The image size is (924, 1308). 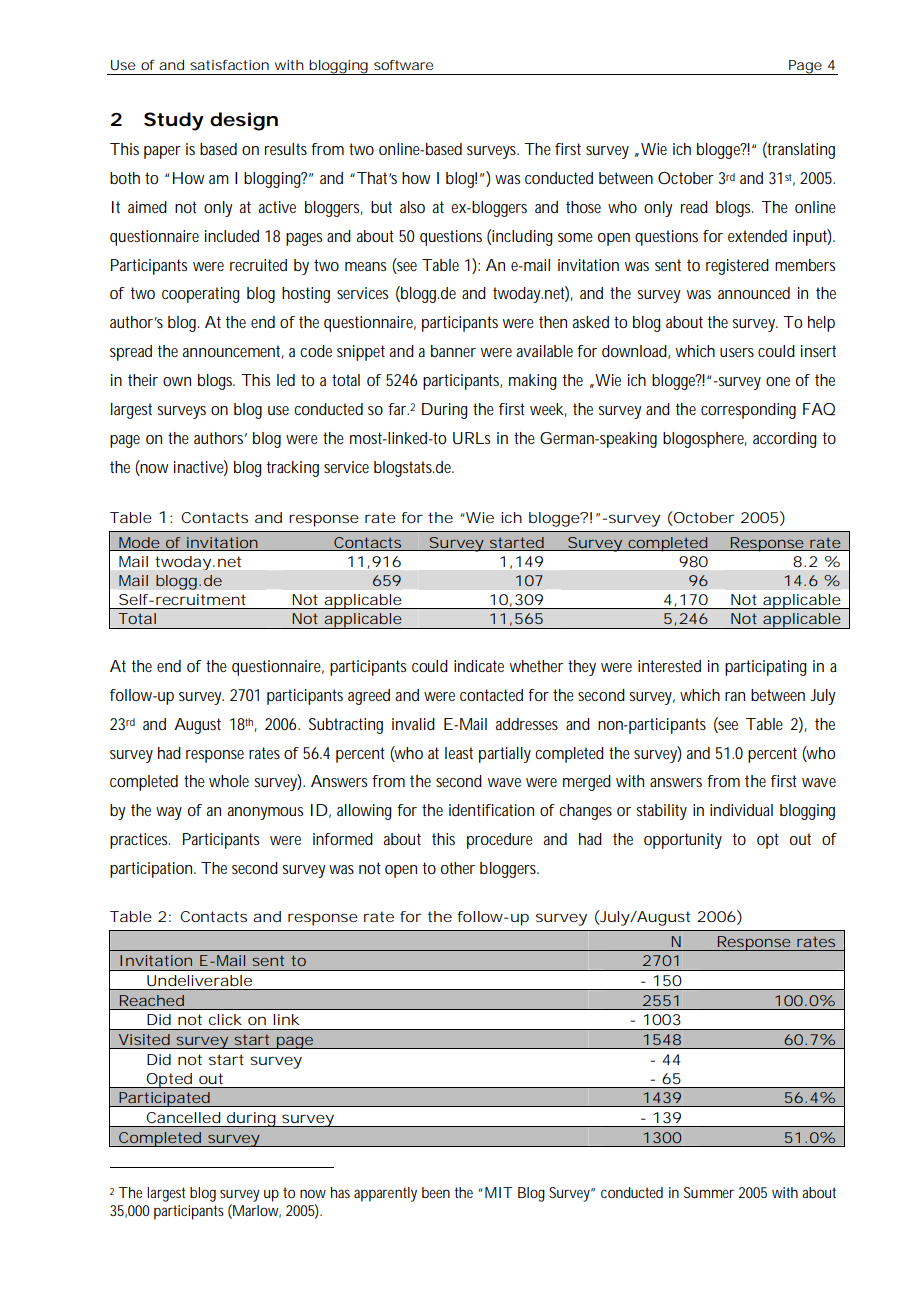 I want to click on MIT, so click(x=498, y=1192).
